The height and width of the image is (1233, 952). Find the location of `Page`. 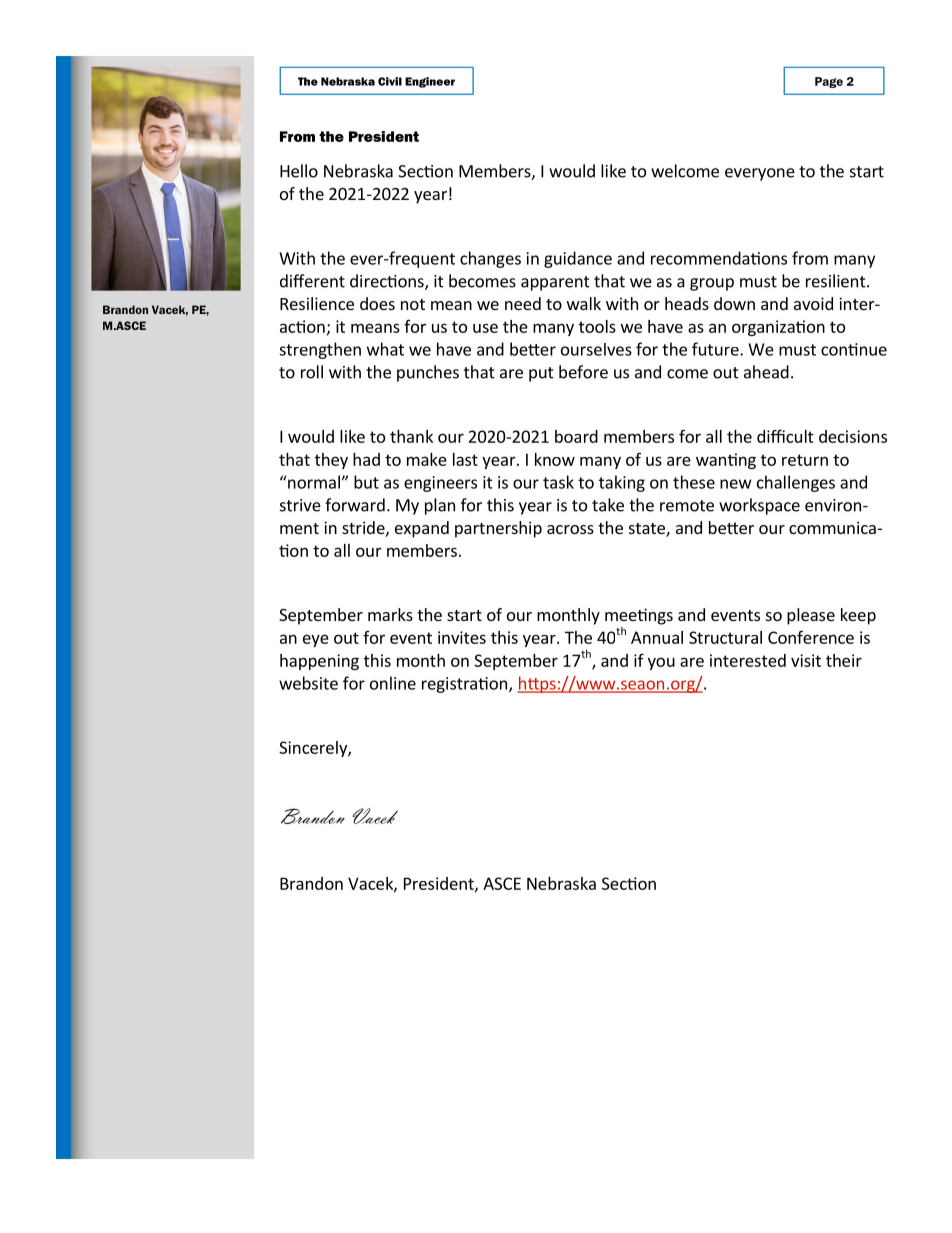

Page is located at coordinates (829, 82).
